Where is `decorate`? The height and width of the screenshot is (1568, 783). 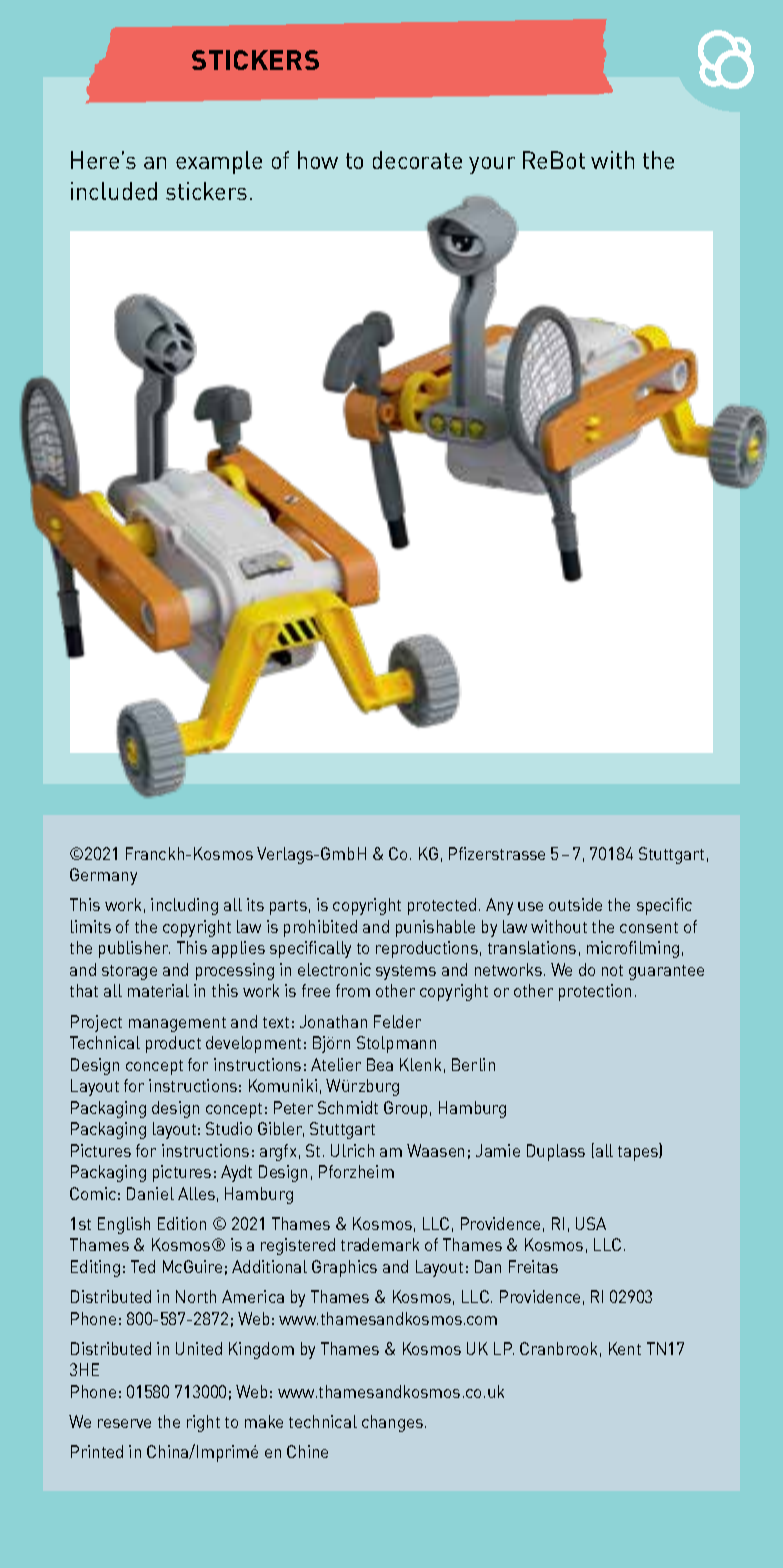 decorate is located at coordinates (417, 160).
